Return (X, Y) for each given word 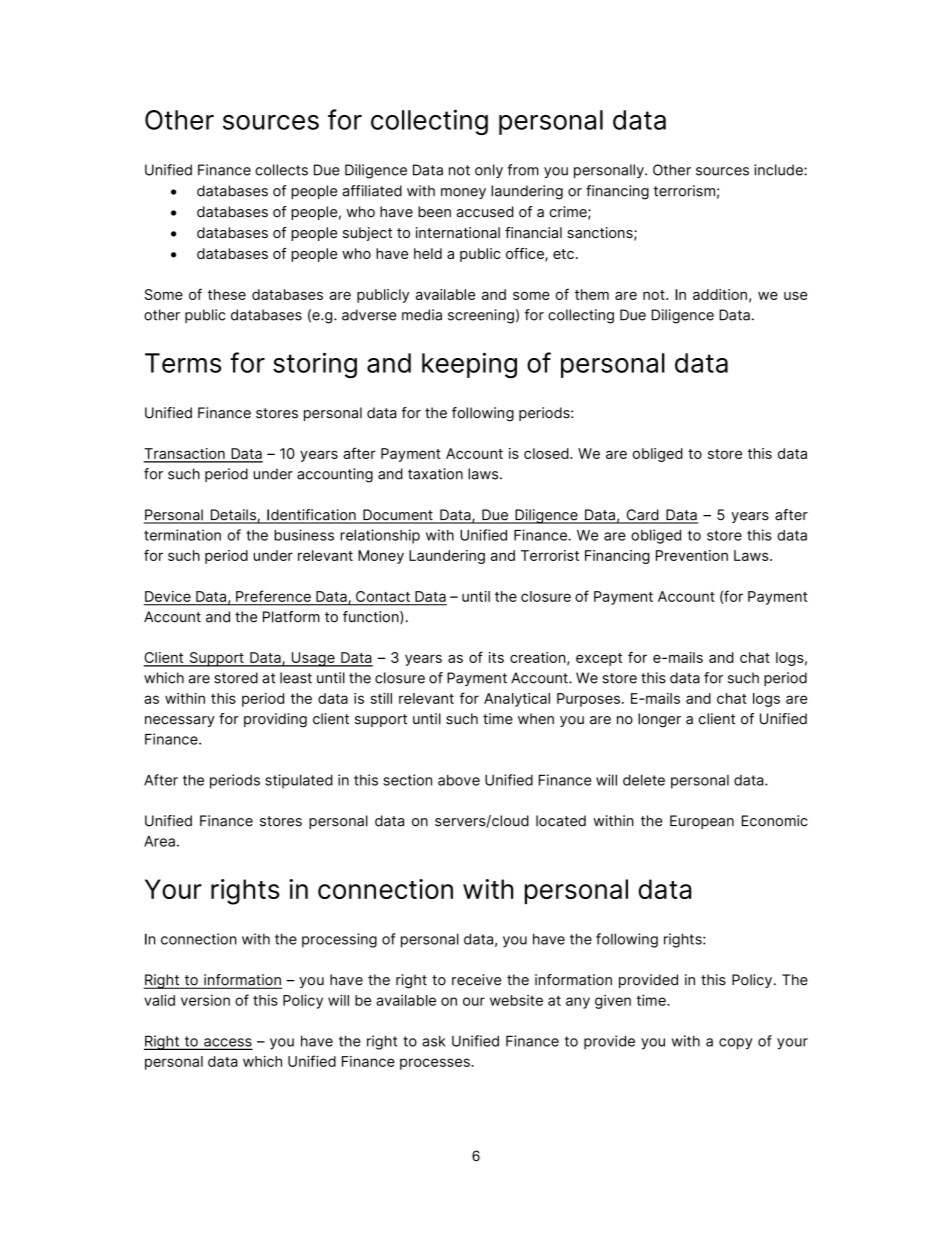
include (779, 170)
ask (434, 1041)
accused (485, 212)
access (227, 1043)
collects (281, 170)
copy (735, 1044)
